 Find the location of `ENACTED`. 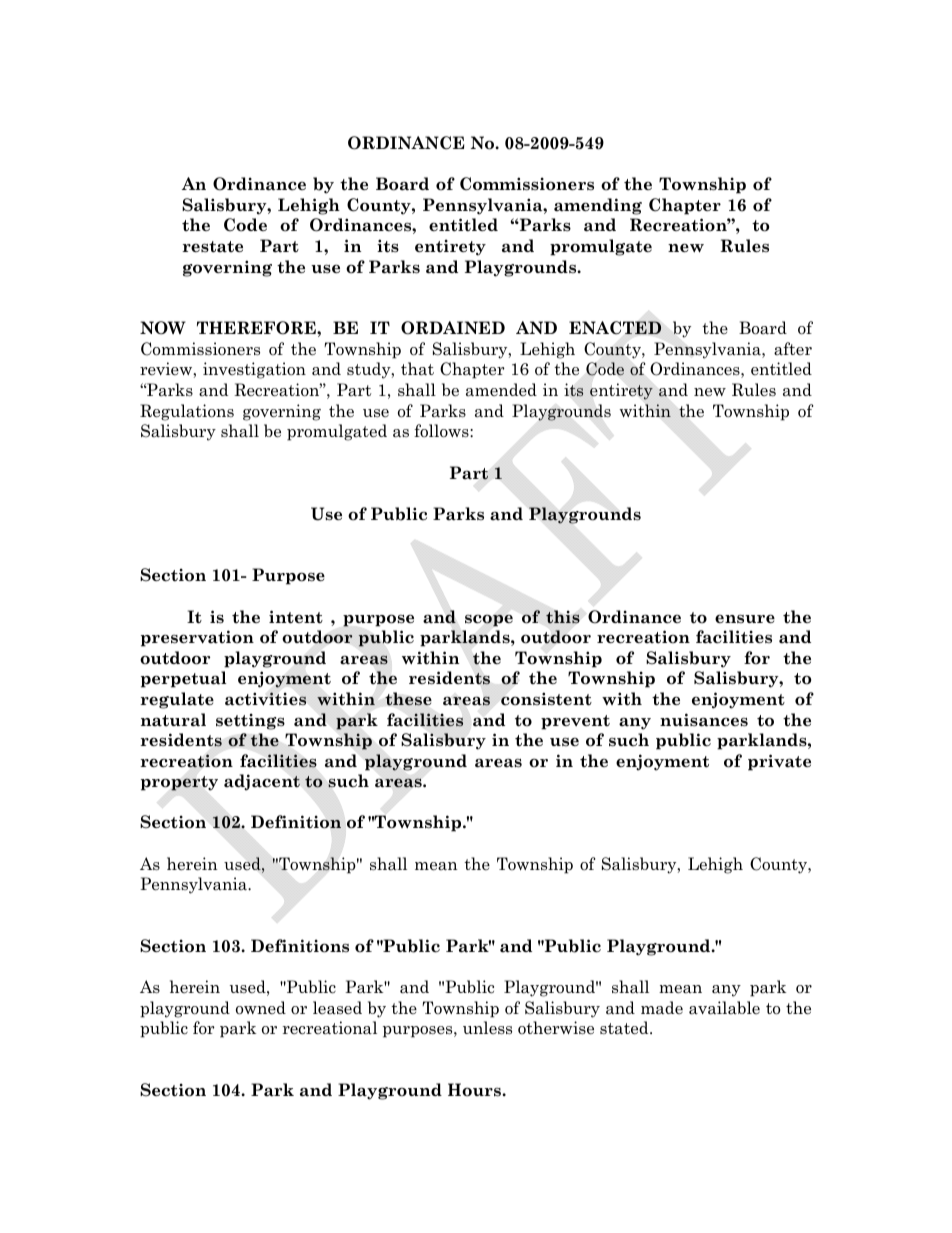

ENACTED is located at coordinates (615, 328).
